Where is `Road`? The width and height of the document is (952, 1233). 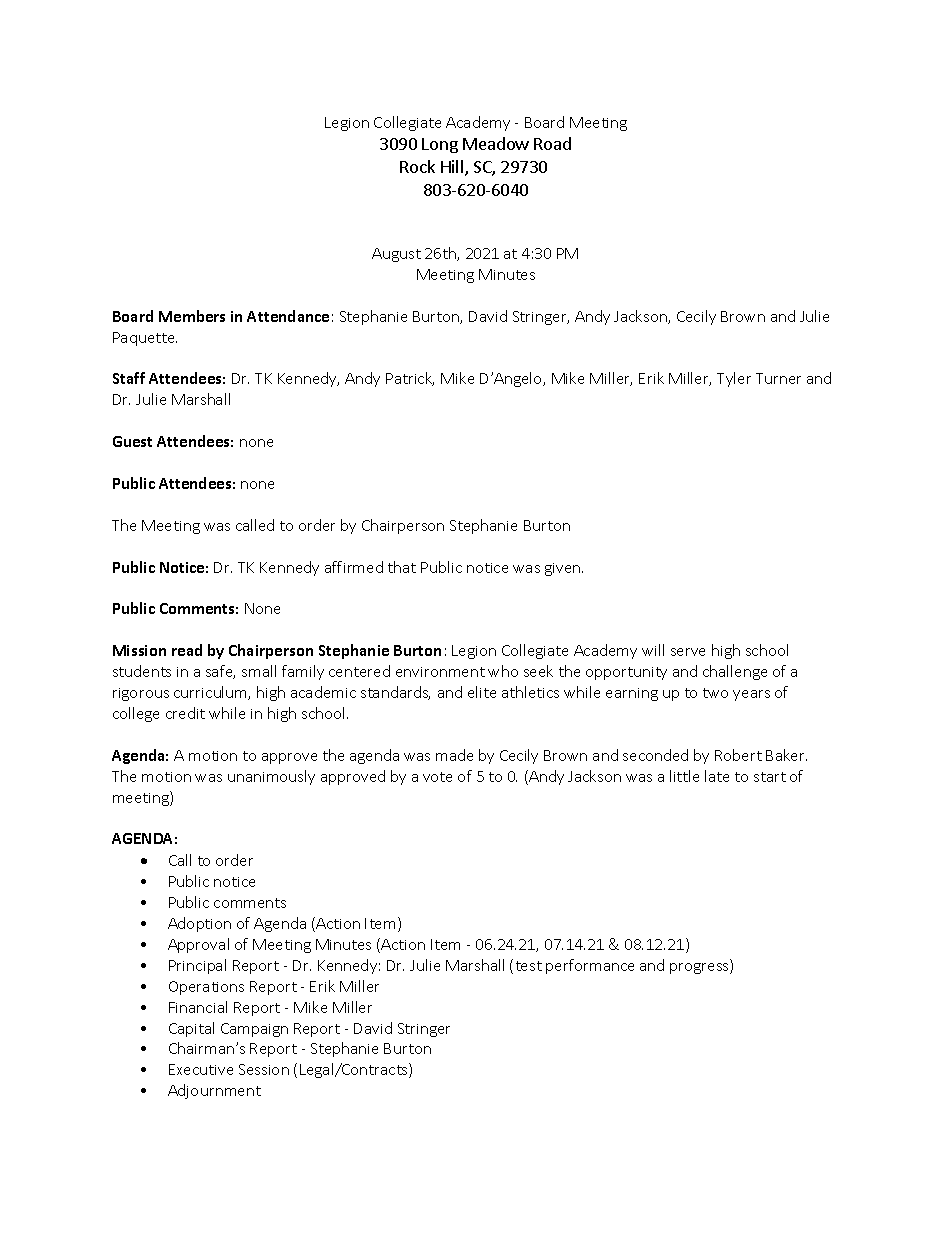
Road is located at coordinates (552, 143).
